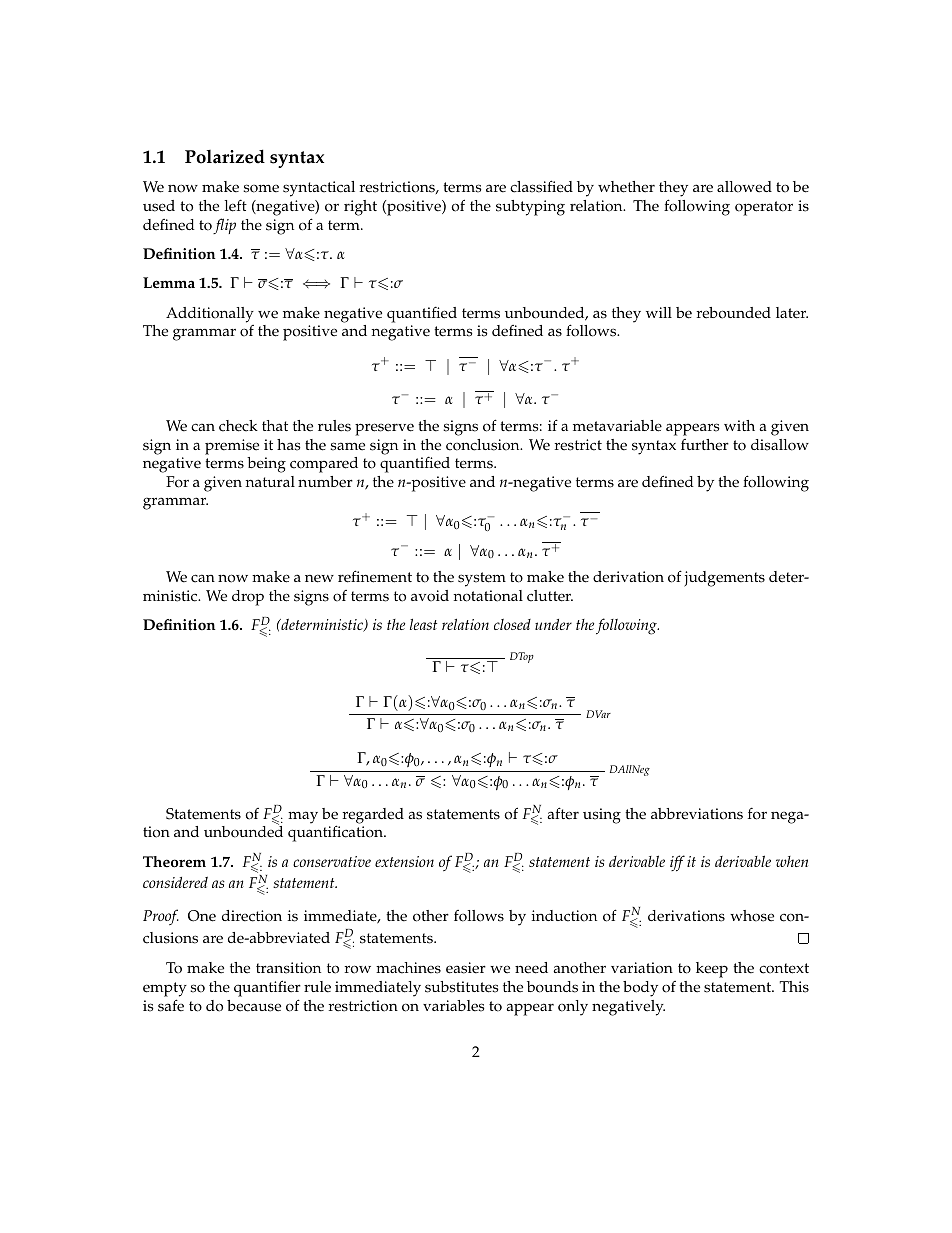 The width and height of the page is (952, 1233). Describe the element at coordinates (739, 425) in the page. I see `with` at that location.
